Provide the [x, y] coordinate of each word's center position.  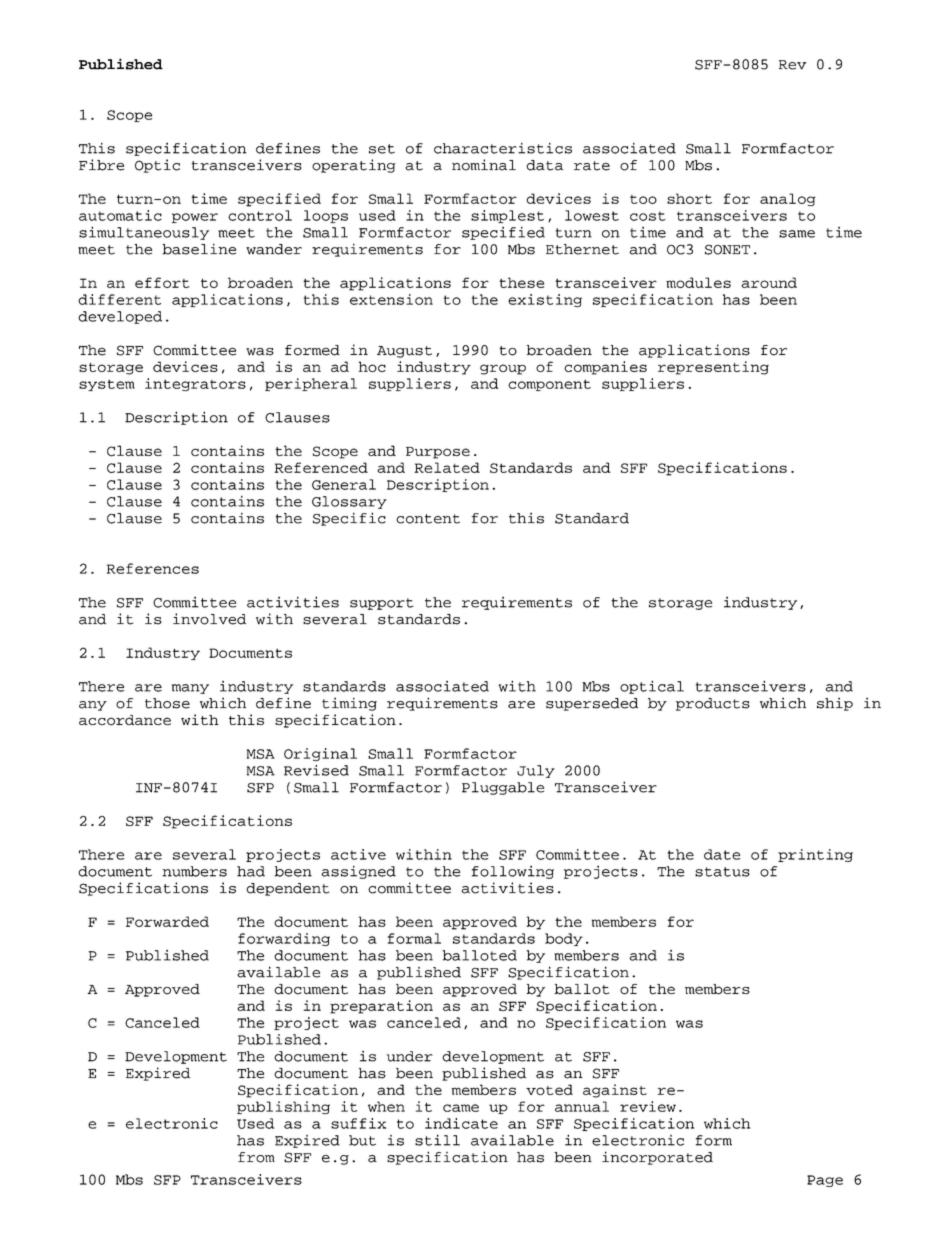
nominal [484, 165]
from [256, 1157]
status [722, 872]
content [428, 519]
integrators [195, 384]
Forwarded [167, 921]
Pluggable [503, 788]
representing [713, 368]
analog [788, 199]
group [503, 369]
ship [835, 704]
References [153, 568]
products [713, 704]
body [564, 939]
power [195, 218]
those [167, 703]
